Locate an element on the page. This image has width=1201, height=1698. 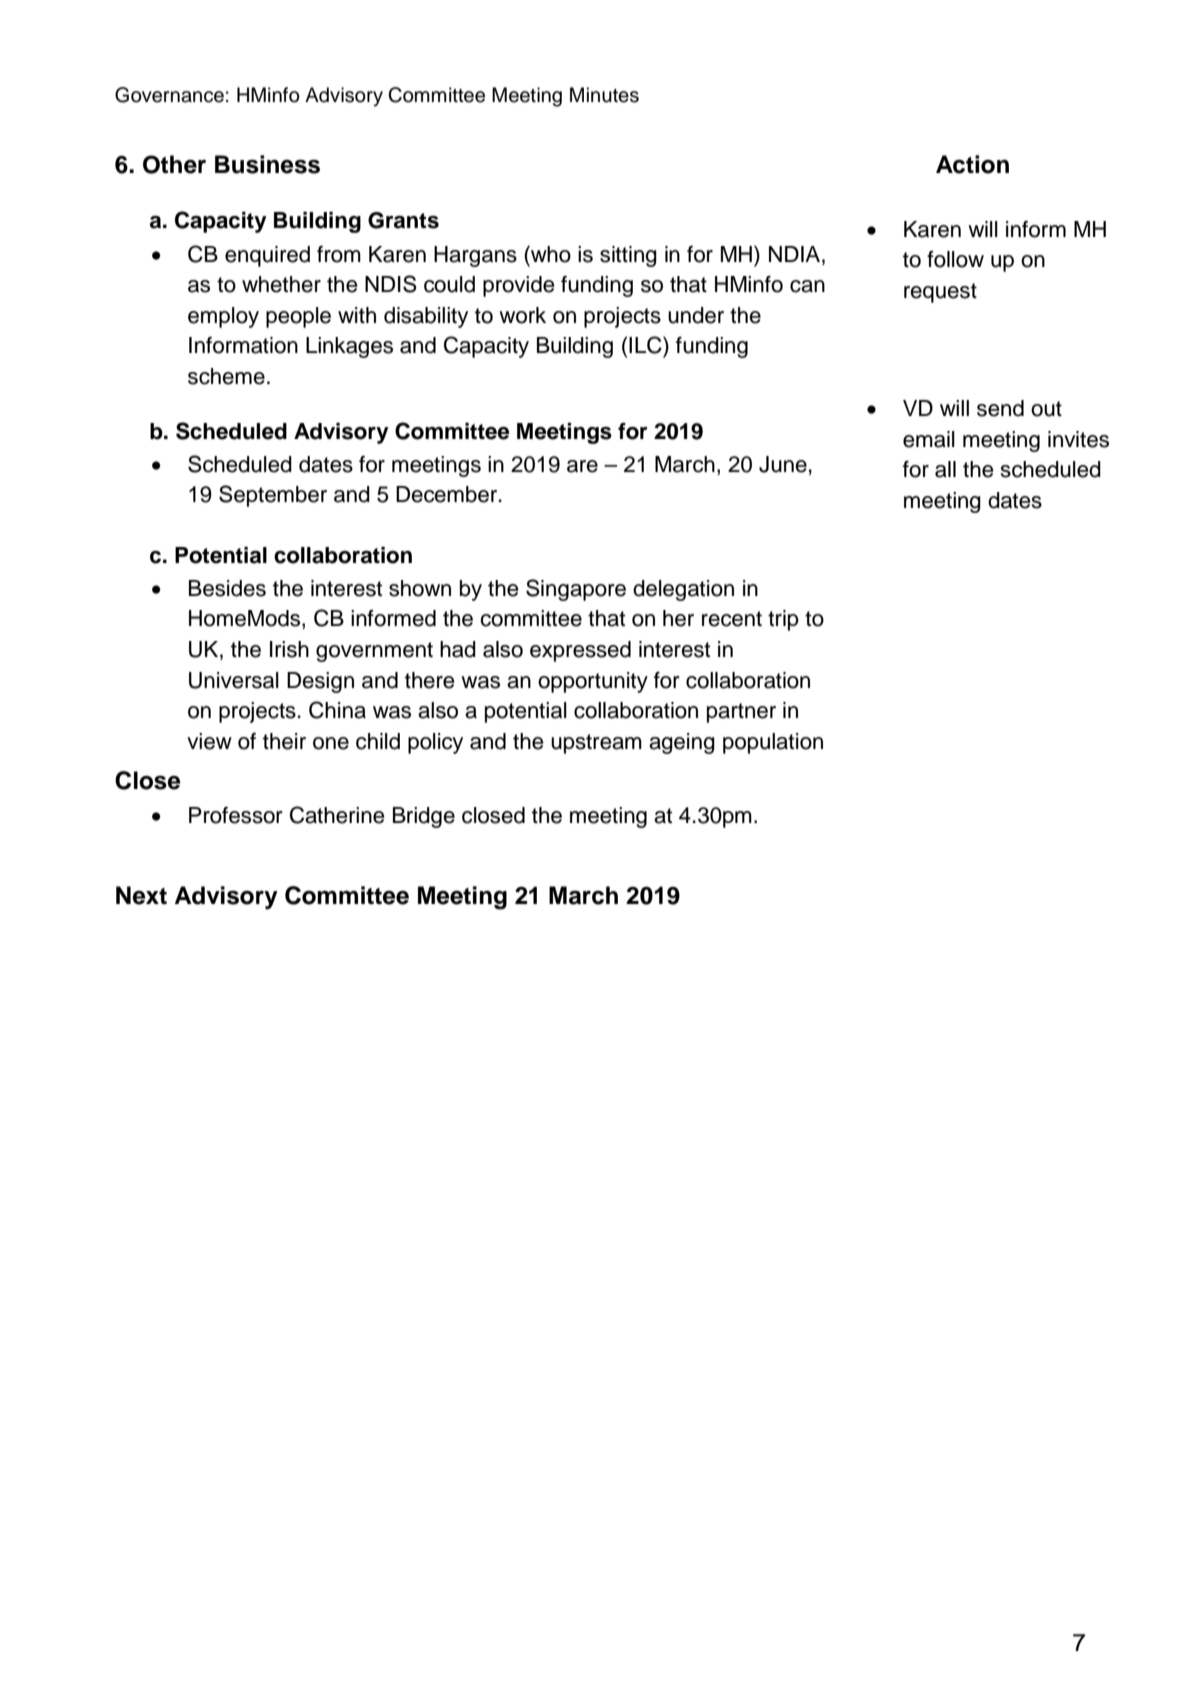
Bridge is located at coordinates (424, 817).
